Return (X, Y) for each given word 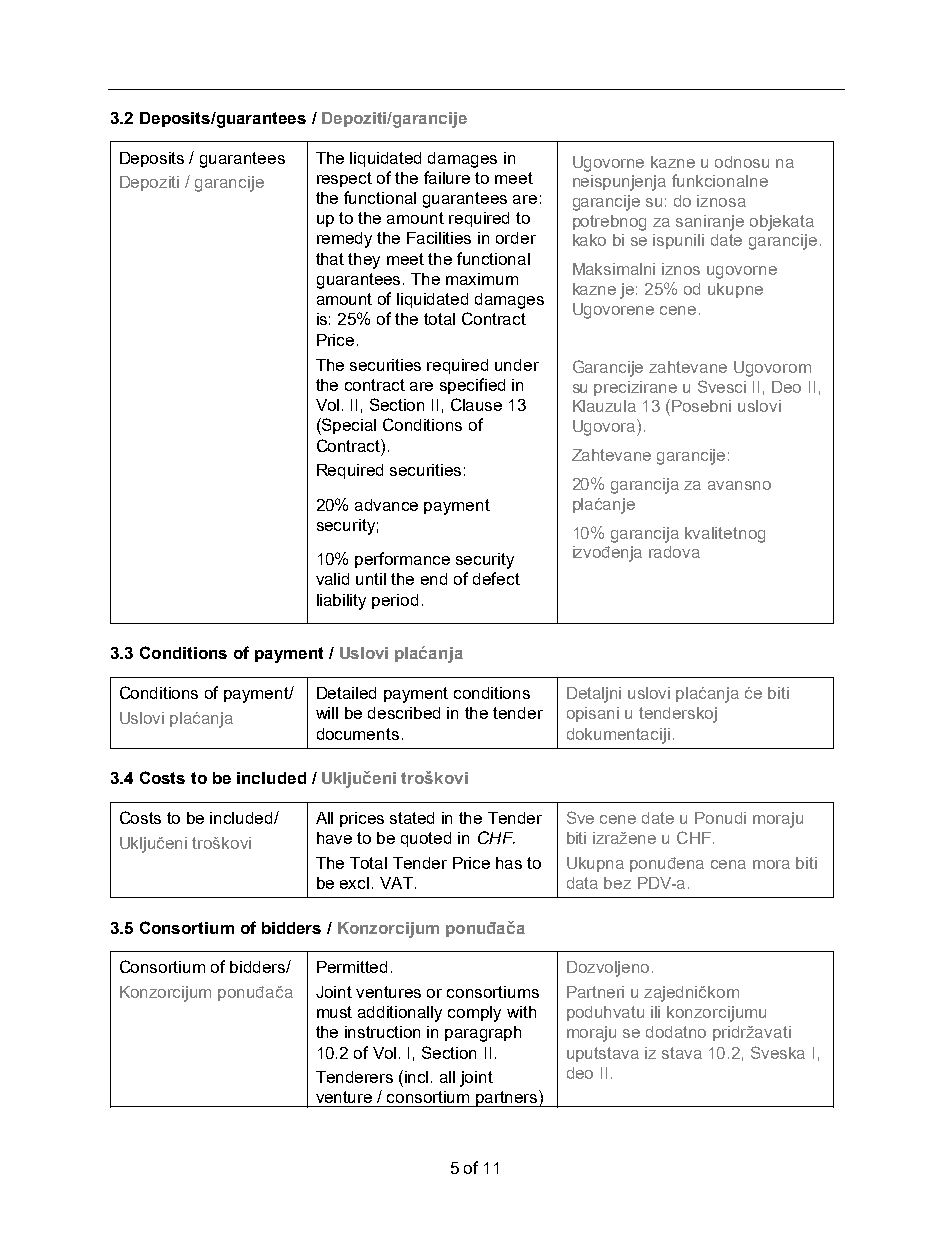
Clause (476, 404)
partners (507, 1098)
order (516, 238)
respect (344, 179)
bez (617, 883)
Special (348, 426)
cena (728, 864)
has (509, 863)
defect (496, 578)
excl (354, 883)
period (395, 601)
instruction (382, 1032)
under (517, 365)
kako (589, 240)
